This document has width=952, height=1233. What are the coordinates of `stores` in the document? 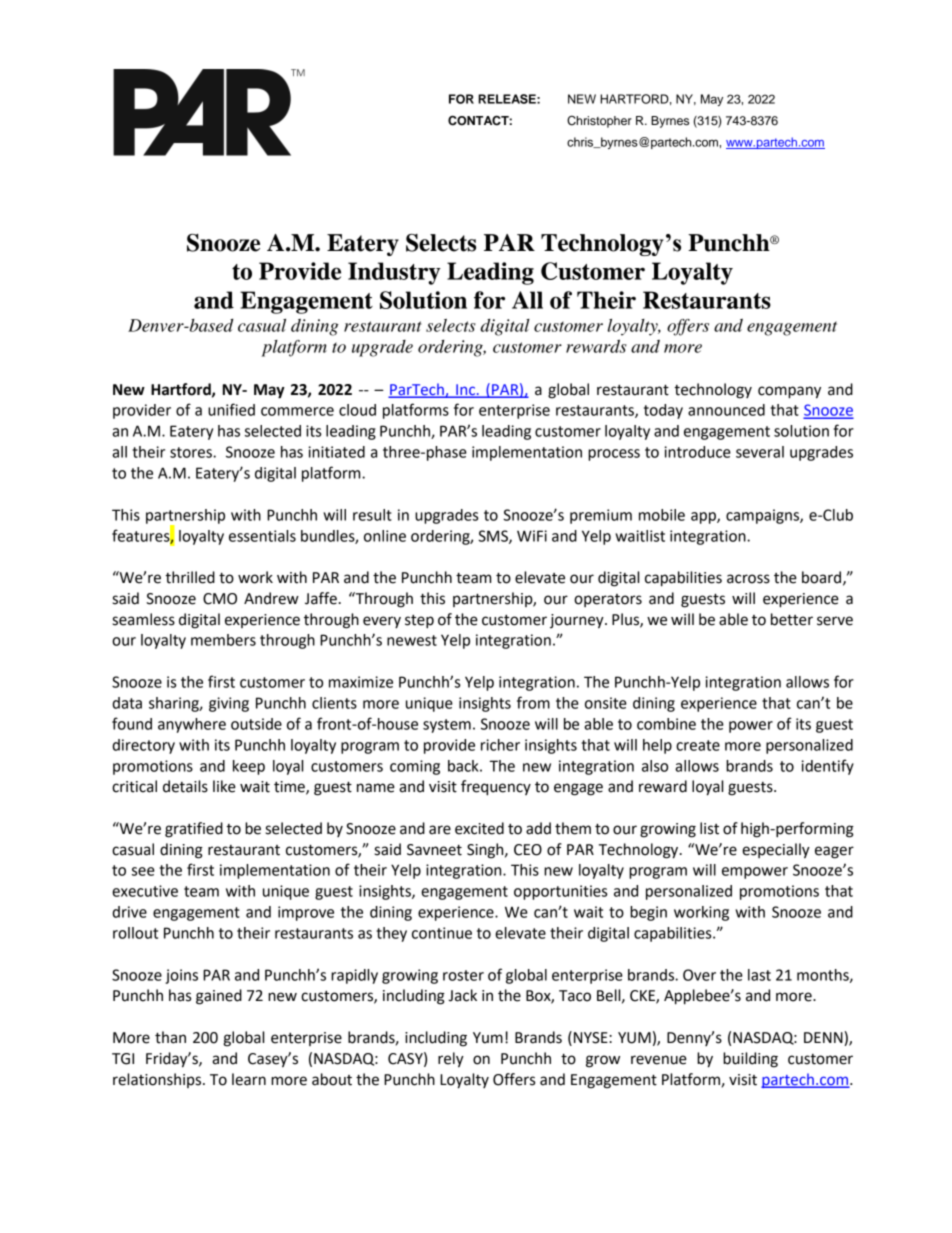 It's located at (192, 452).
